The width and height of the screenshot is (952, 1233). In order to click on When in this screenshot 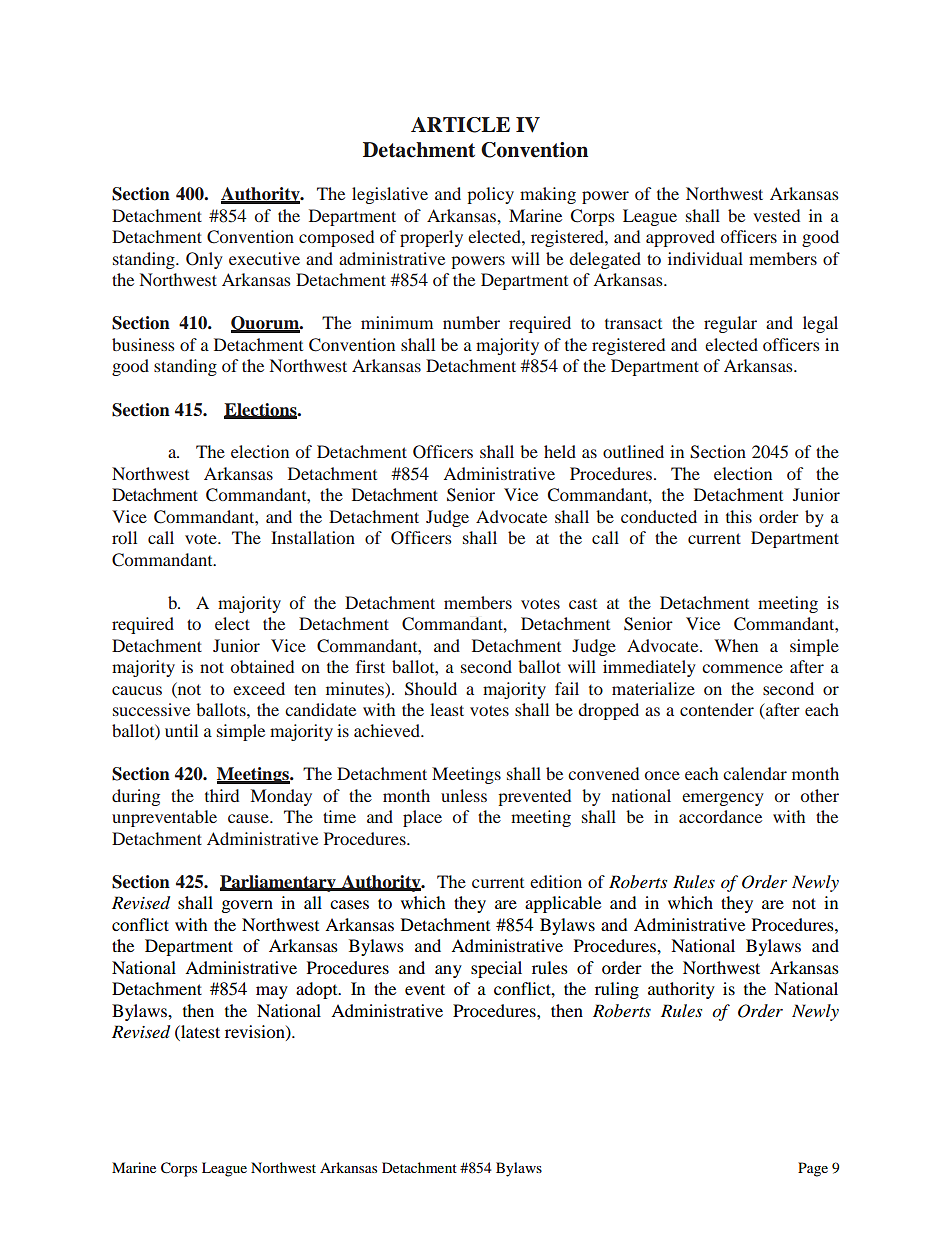, I will do `click(736, 645)`.
